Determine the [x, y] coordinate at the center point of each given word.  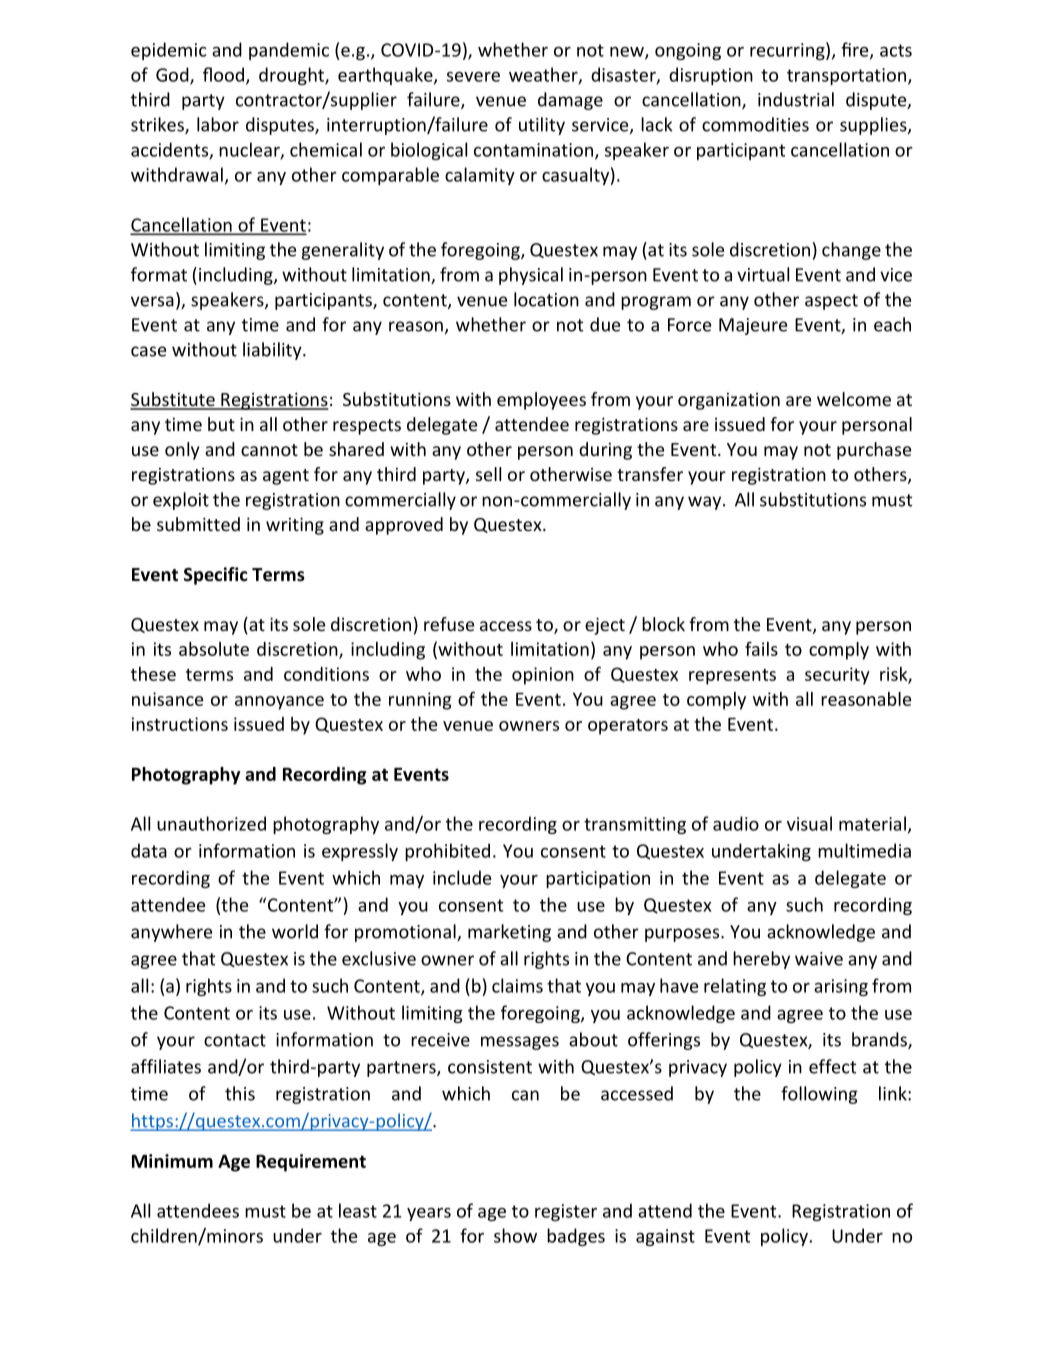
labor [218, 124]
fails [761, 649]
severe [473, 77]
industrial [796, 99]
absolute [214, 649]
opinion [543, 676]
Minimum [172, 1161]
